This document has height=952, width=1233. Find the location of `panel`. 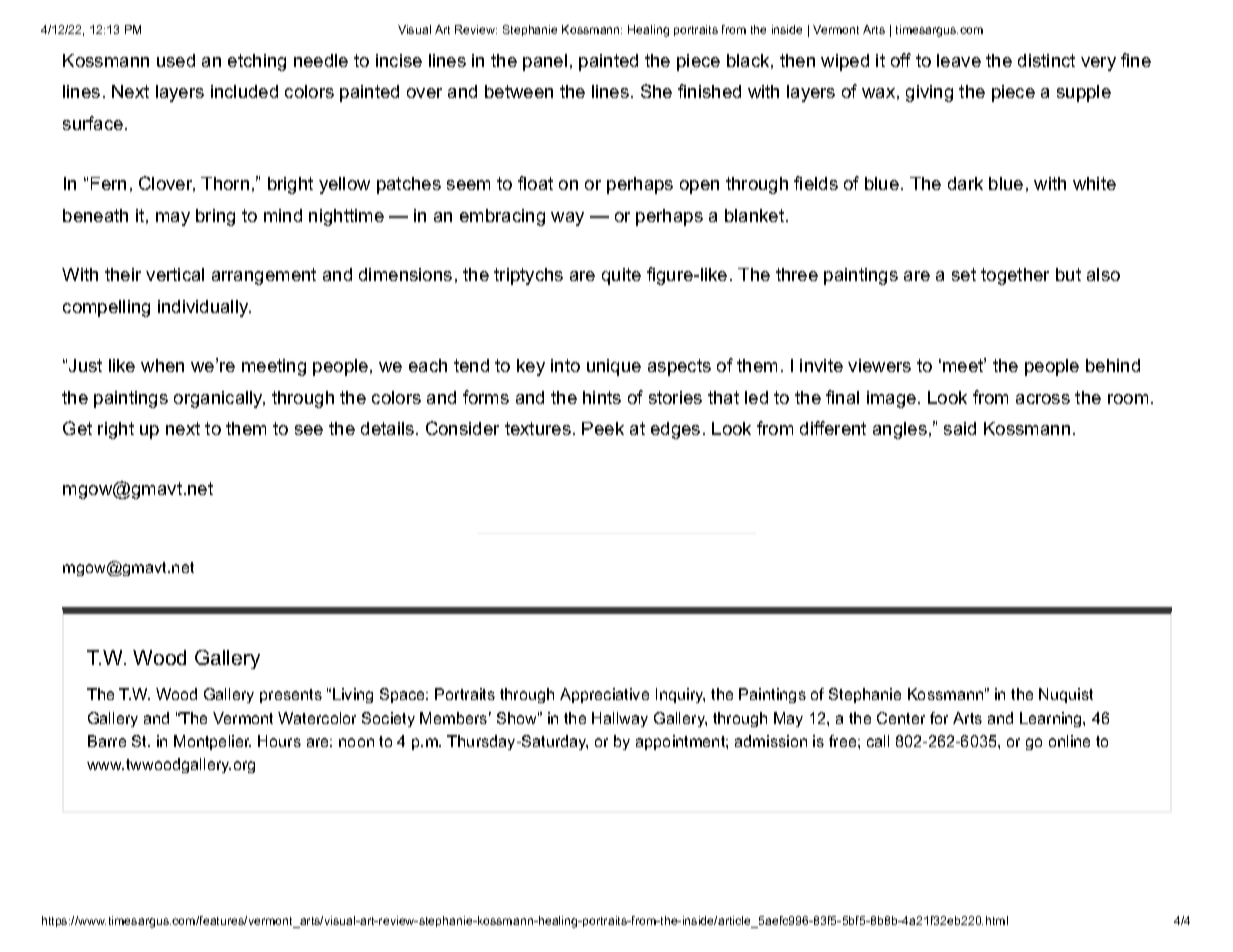

panel is located at coordinates (545, 62).
